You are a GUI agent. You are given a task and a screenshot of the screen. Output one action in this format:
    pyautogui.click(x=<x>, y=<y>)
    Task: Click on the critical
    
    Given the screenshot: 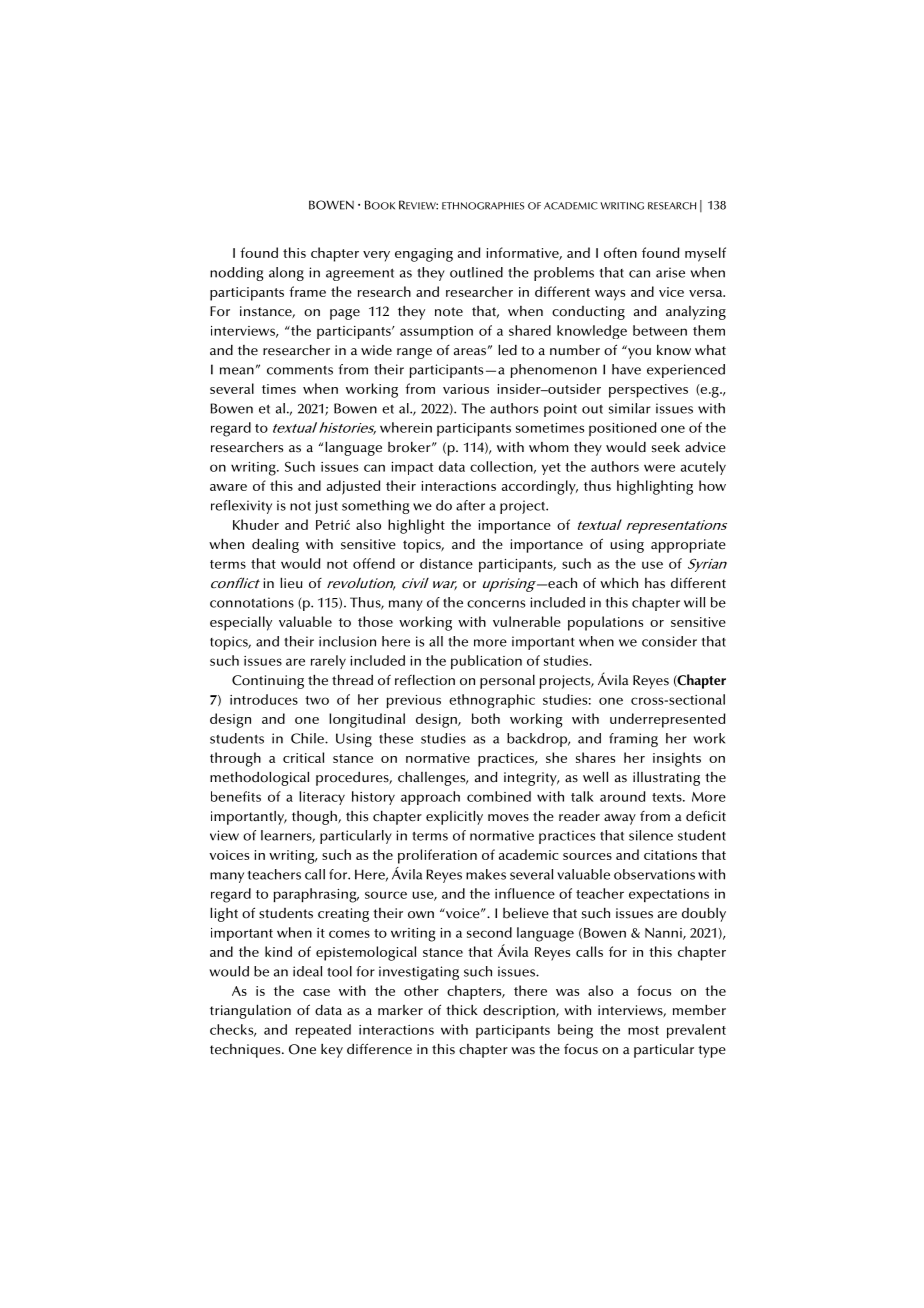 What is the action you would take?
    pyautogui.click(x=303, y=757)
